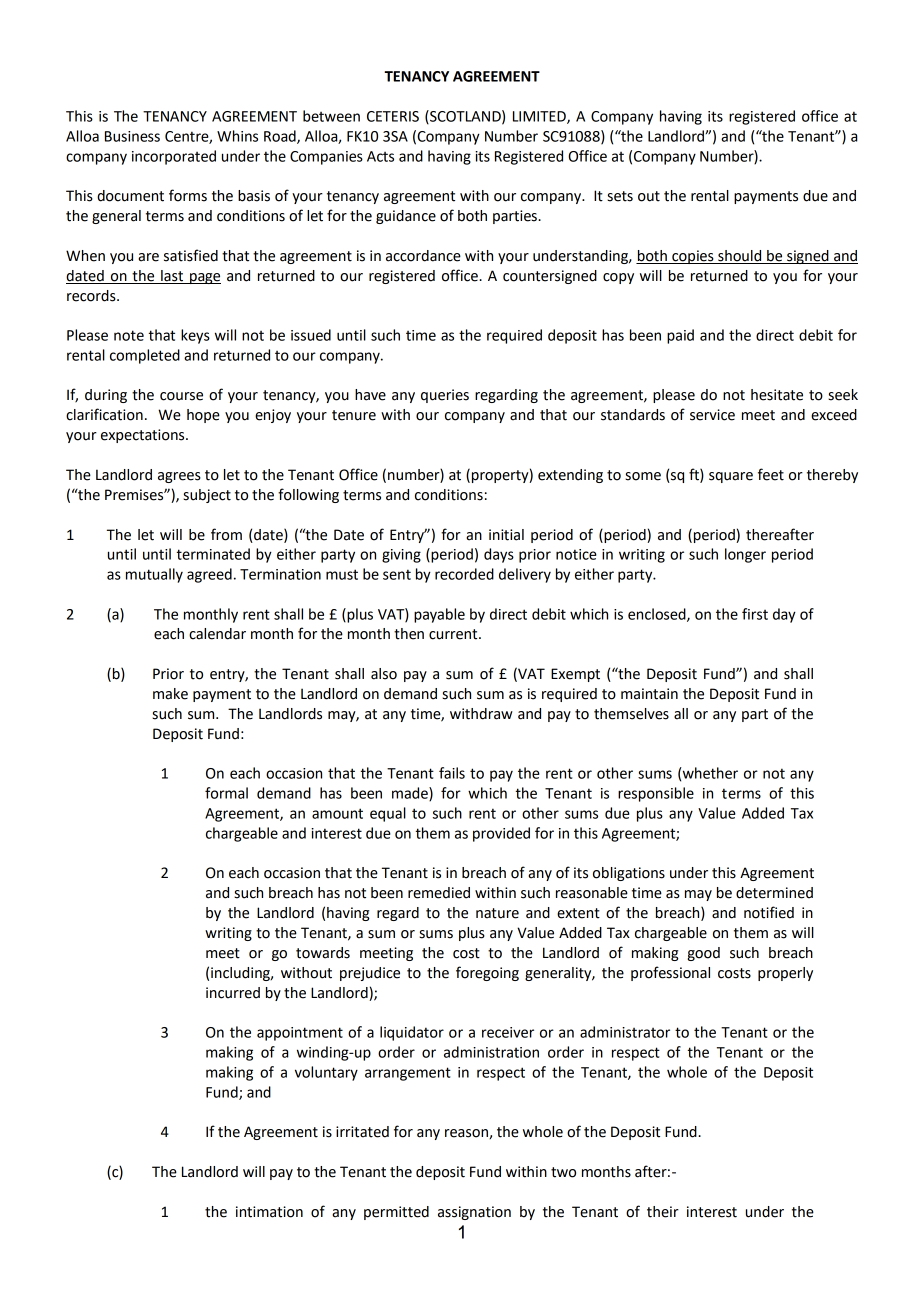 The height and width of the document is (1308, 924). Describe the element at coordinates (656, 794) in the document. I see `responsible` at that location.
